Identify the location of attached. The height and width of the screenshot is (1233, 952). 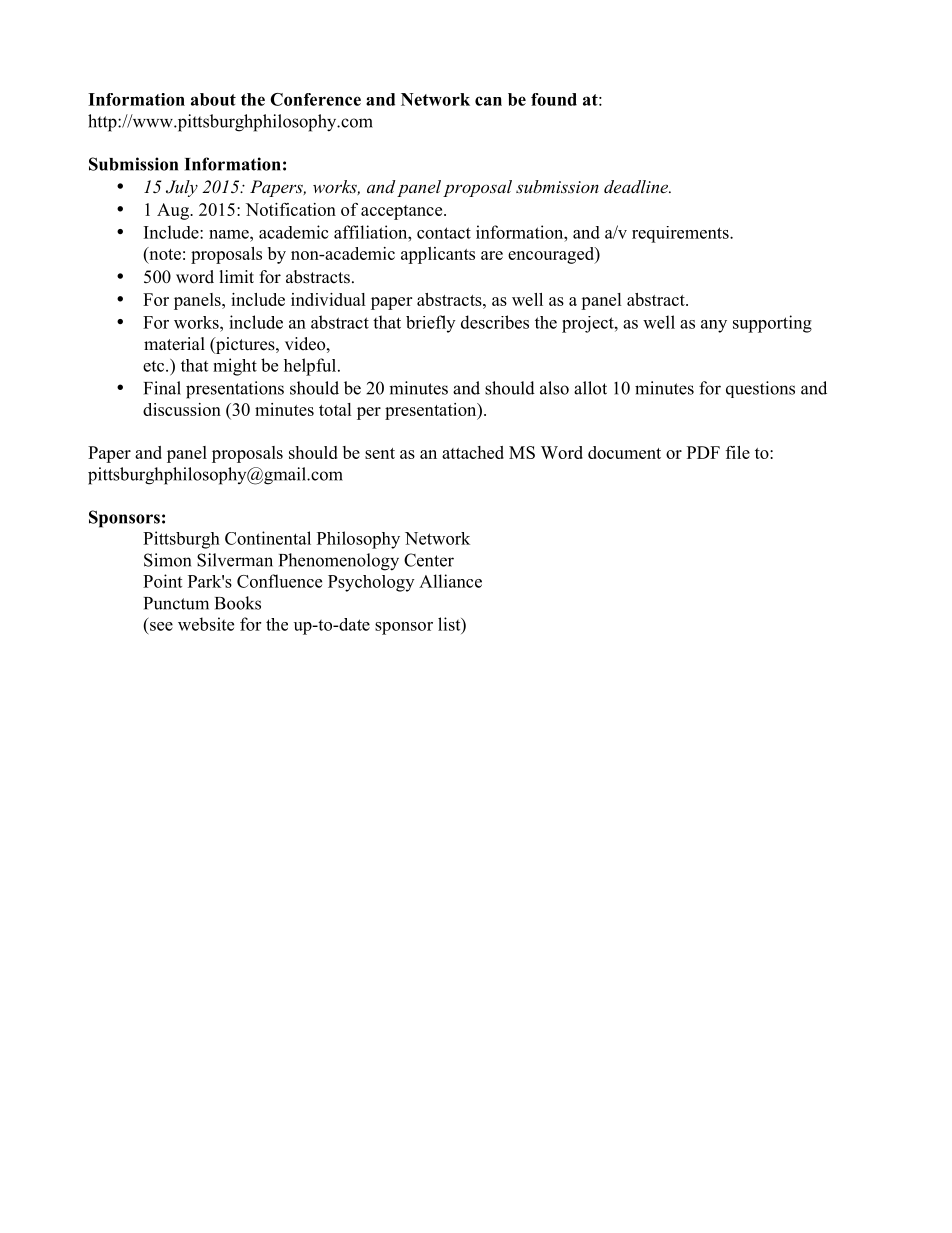
(473, 452).
